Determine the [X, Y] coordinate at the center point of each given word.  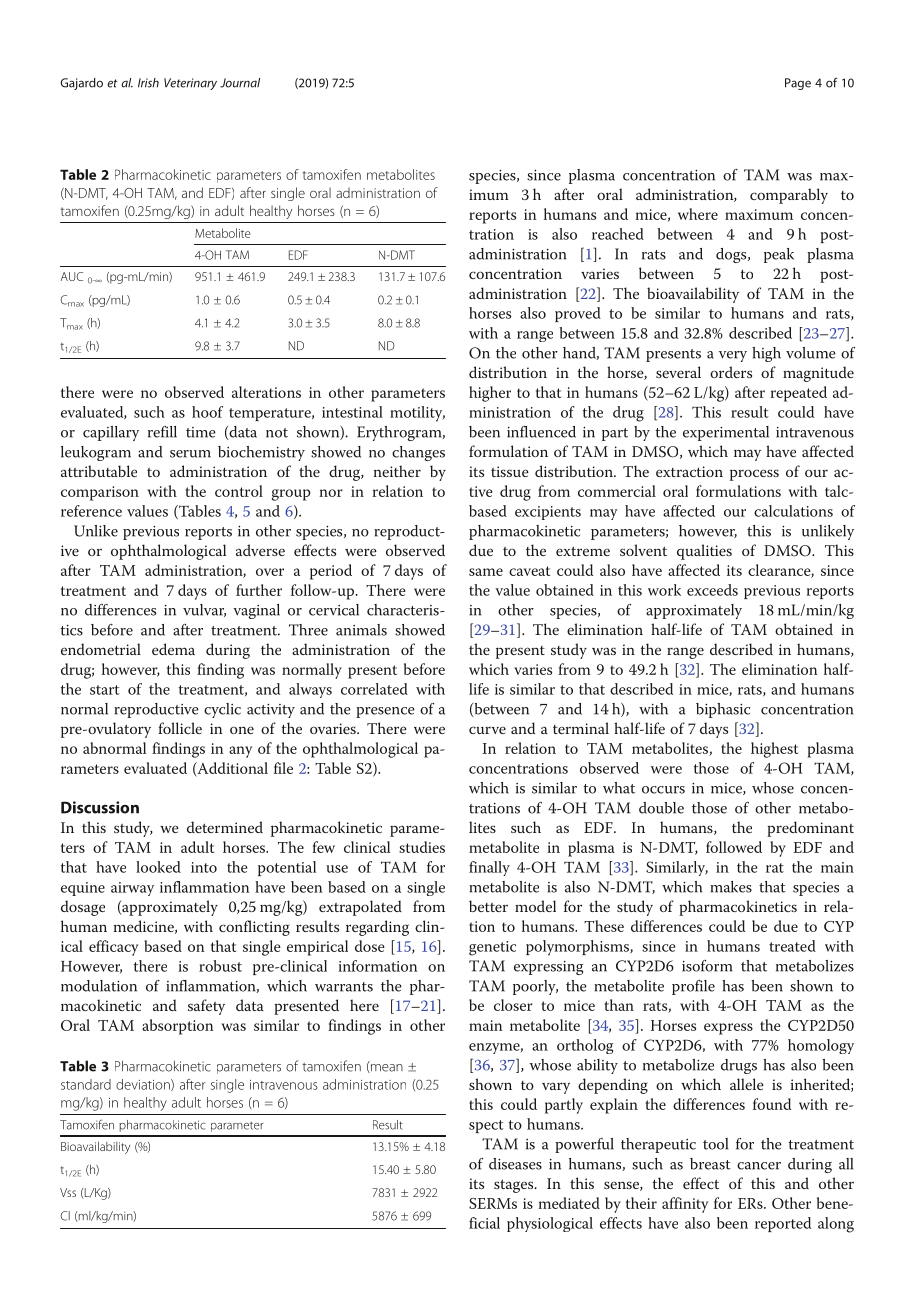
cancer [759, 1166]
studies [422, 847]
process [754, 475]
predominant [810, 829]
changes [418, 453]
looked [158, 867]
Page [798, 84]
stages [515, 1186]
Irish [148, 83]
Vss [68, 1192]
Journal [240, 83]
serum [190, 454]
